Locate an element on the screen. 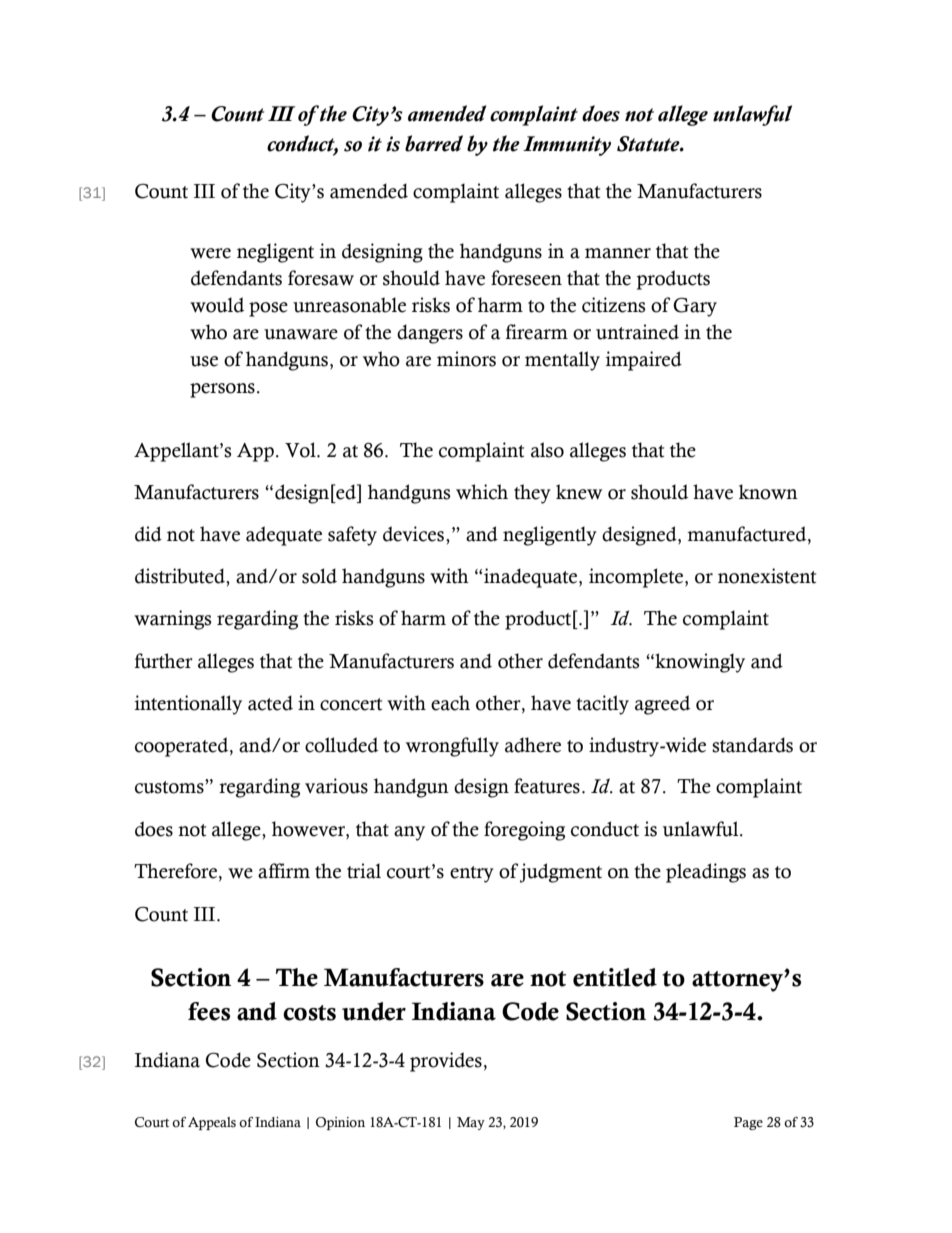 The image size is (952, 1233). were is located at coordinates (210, 253).
